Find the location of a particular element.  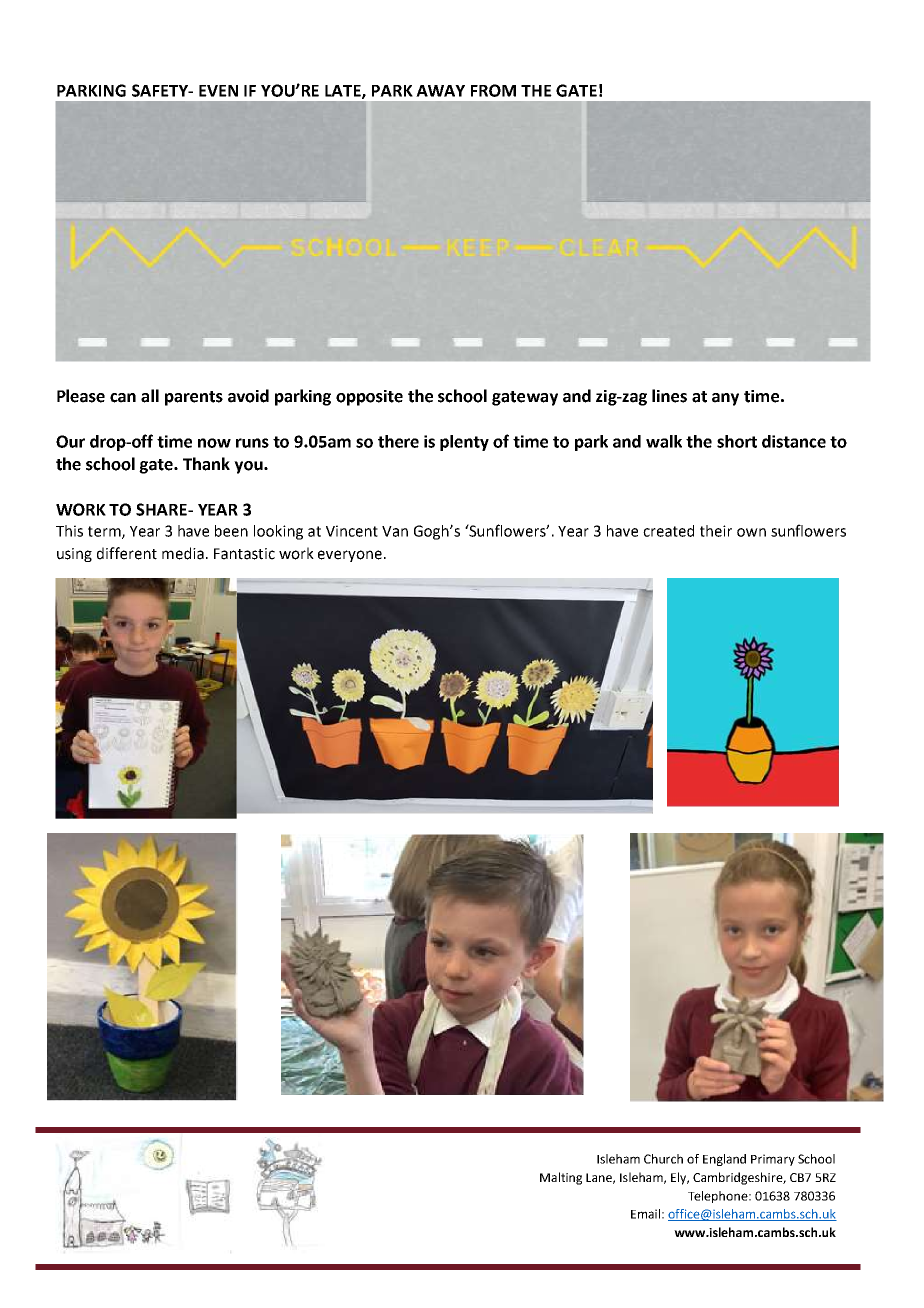

their is located at coordinates (716, 531).
